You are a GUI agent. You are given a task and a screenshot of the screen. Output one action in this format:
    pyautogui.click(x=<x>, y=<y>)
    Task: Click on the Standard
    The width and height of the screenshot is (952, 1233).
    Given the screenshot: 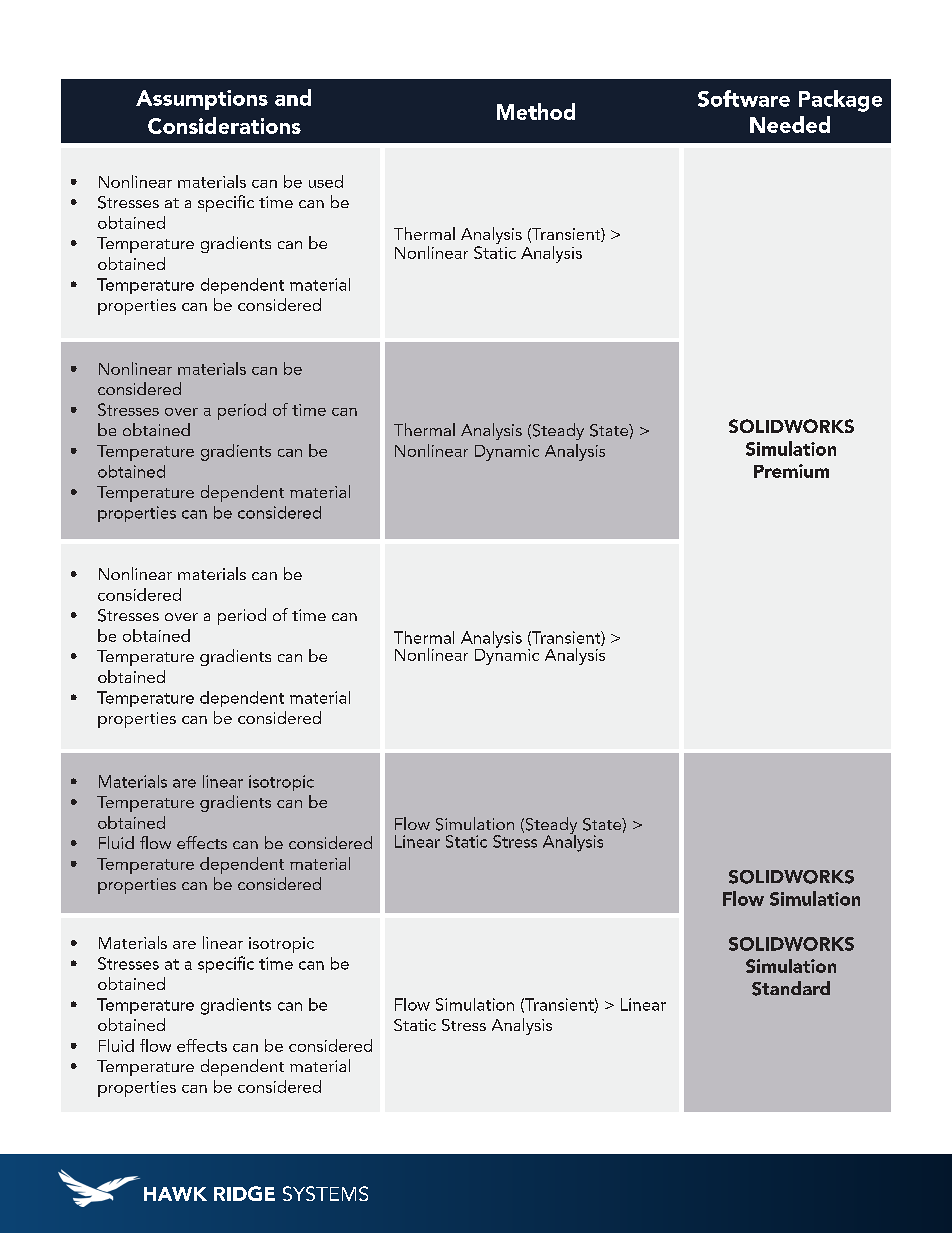 What is the action you would take?
    pyautogui.click(x=791, y=988)
